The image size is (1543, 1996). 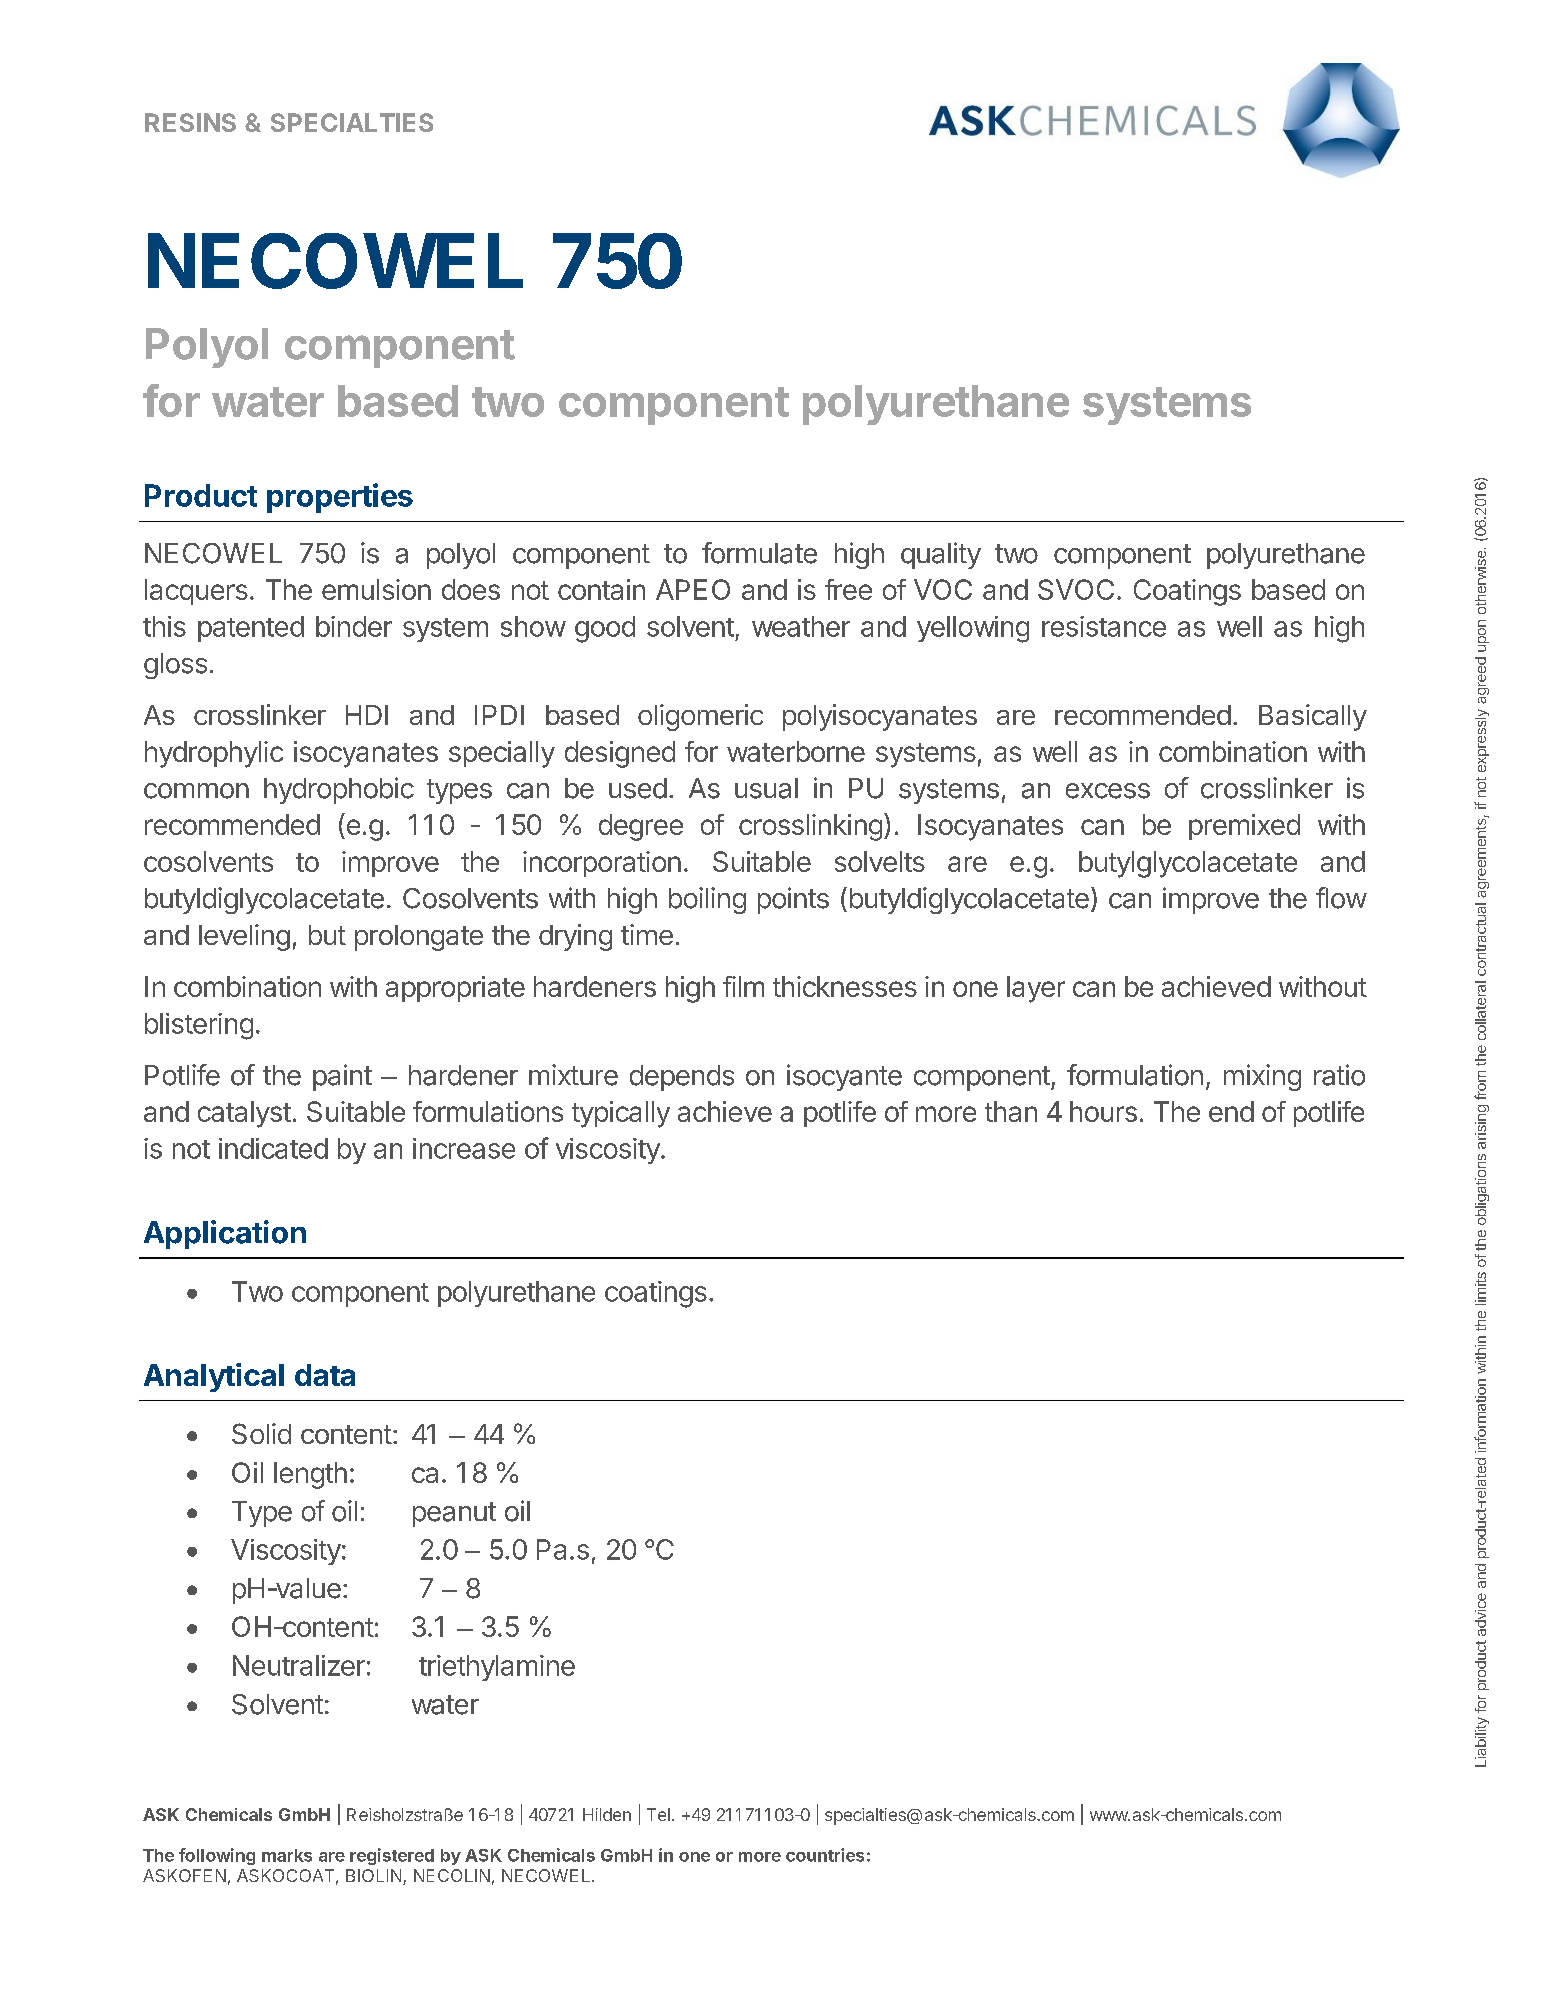 What do you see at coordinates (1103, 1111) in the screenshot?
I see `hours` at bounding box center [1103, 1111].
